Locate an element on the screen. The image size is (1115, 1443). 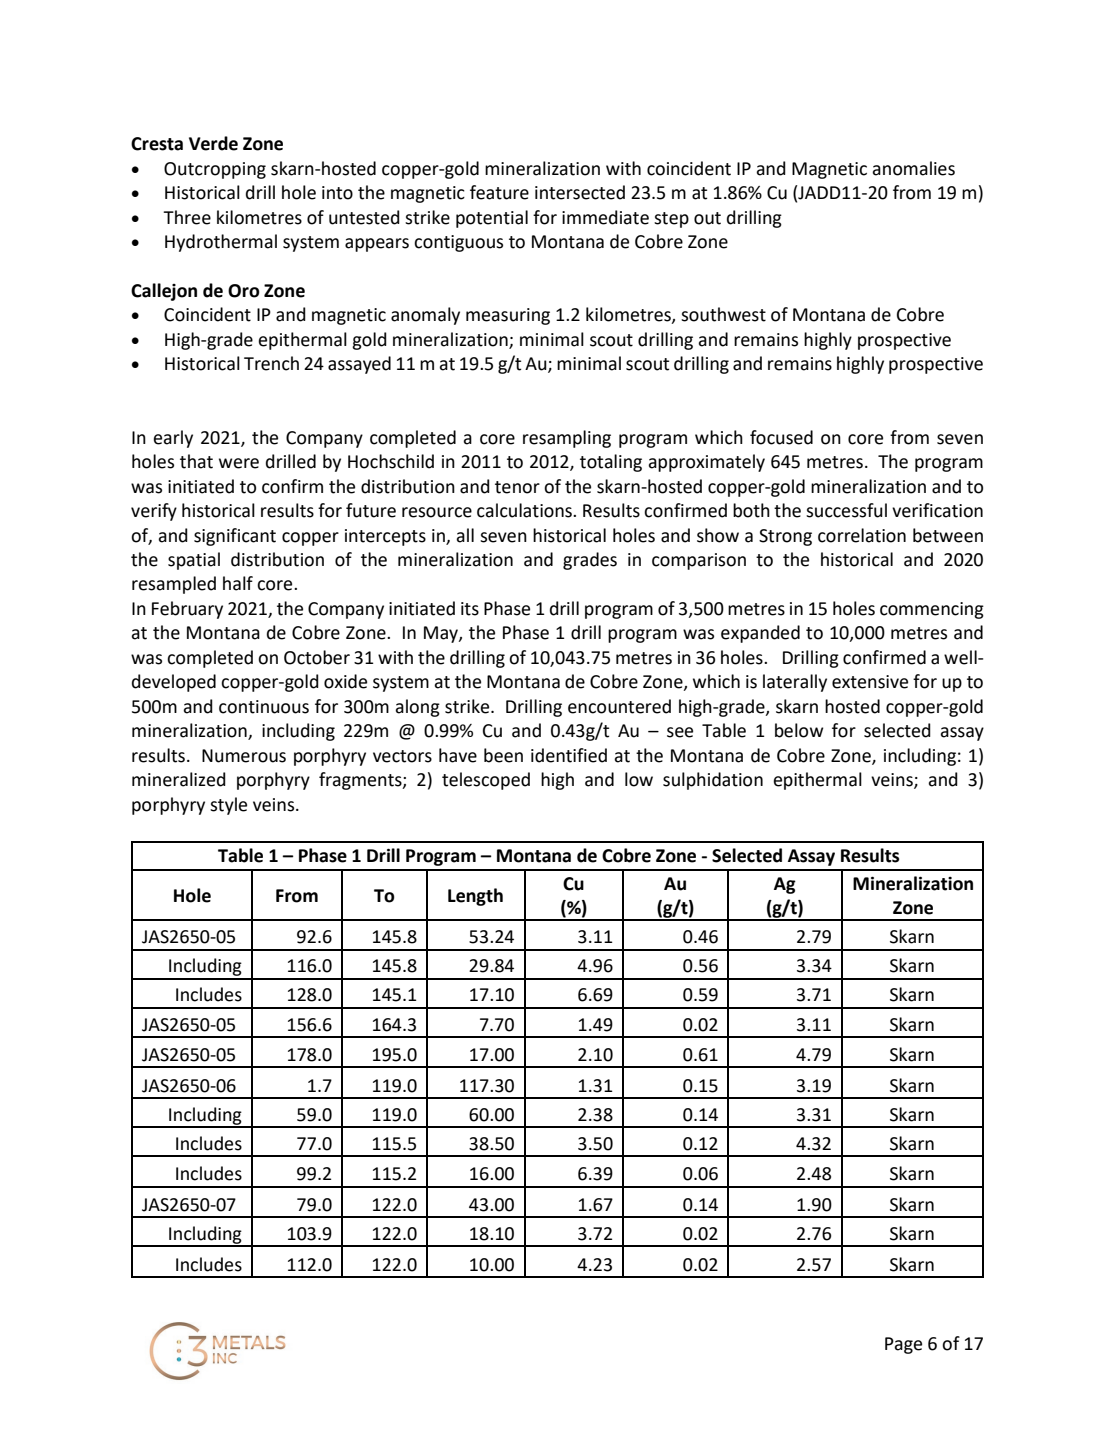
intersected is located at coordinates (580, 192).
